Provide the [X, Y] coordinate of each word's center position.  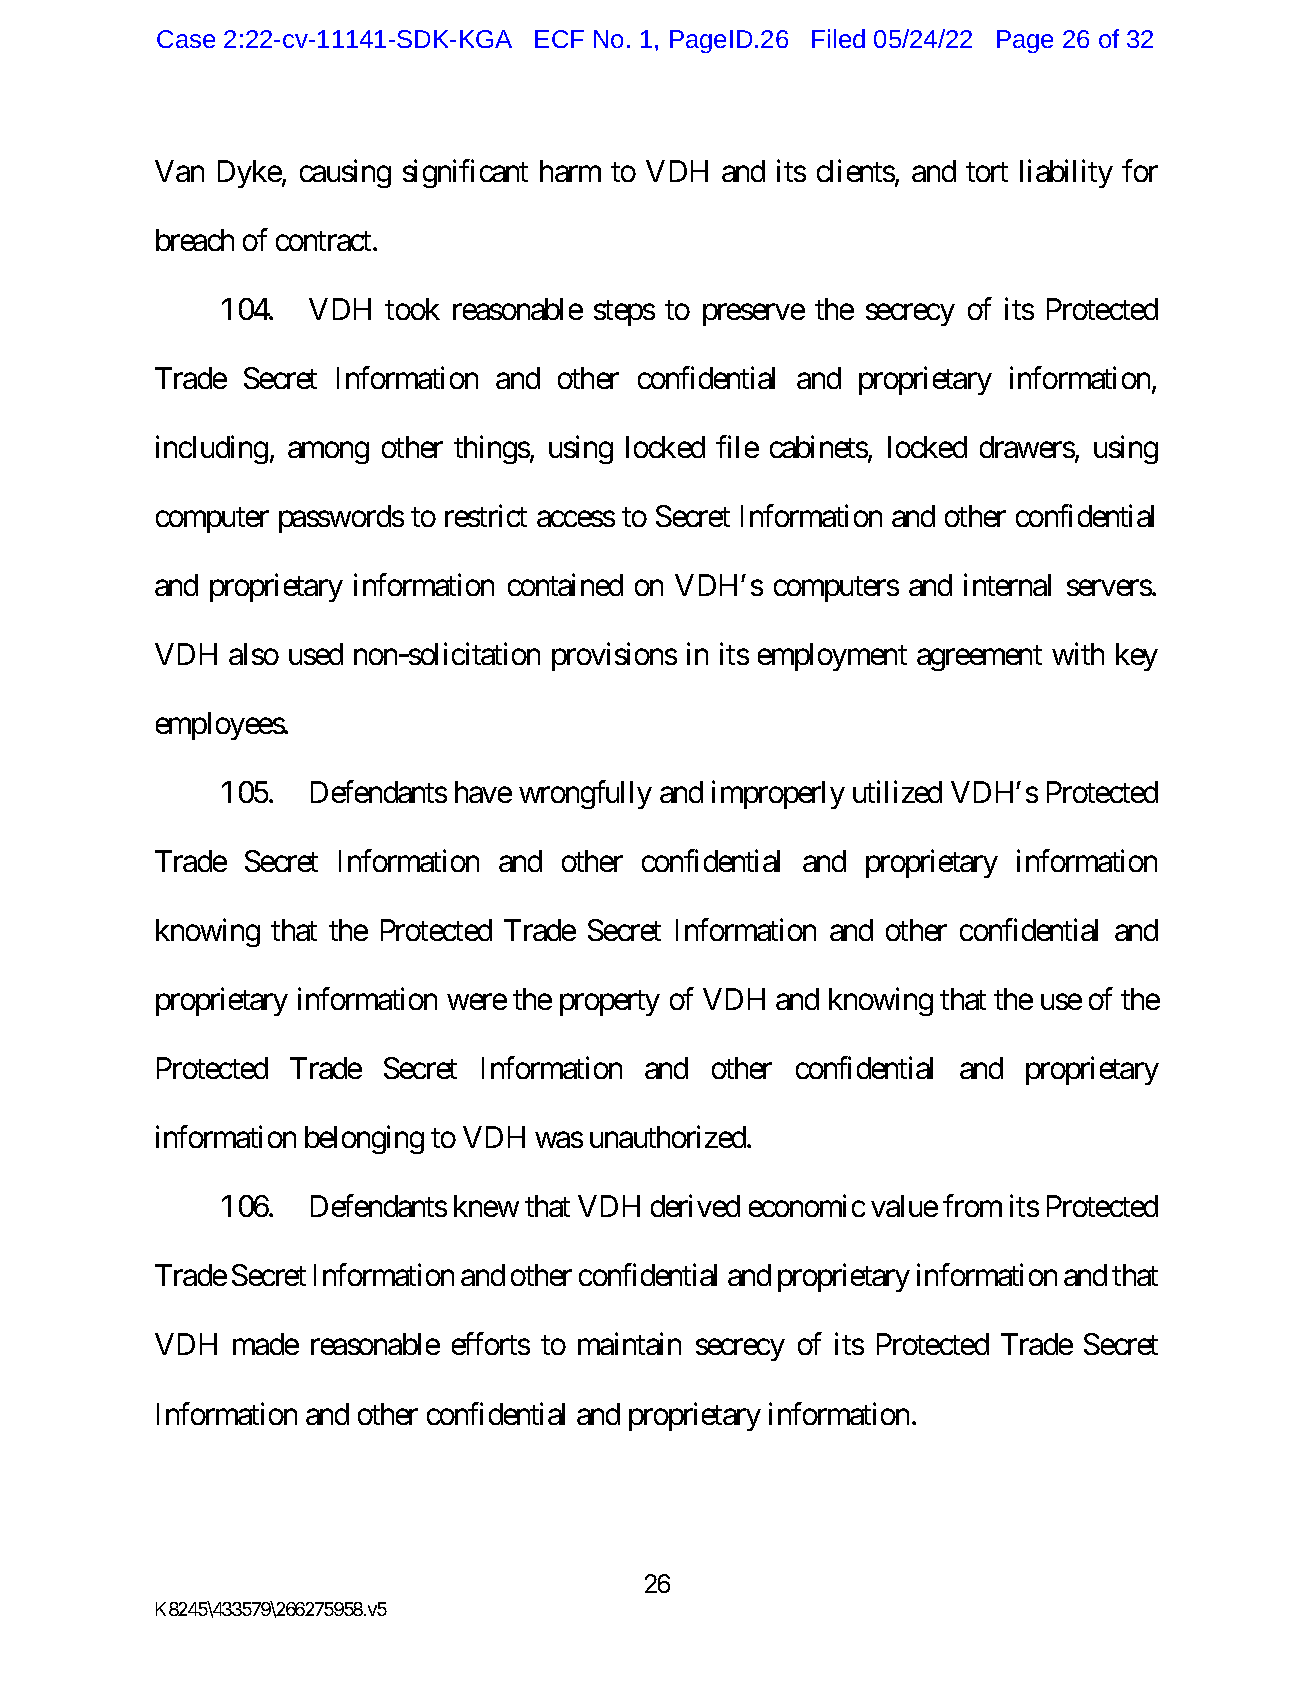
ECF [559, 39]
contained [565, 585]
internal [1007, 585]
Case [186, 39]
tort [987, 172]
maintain [629, 1344]
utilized [897, 792]
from [972, 1206]
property [610, 1003]
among [328, 453]
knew [486, 1206]
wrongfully [585, 795]
